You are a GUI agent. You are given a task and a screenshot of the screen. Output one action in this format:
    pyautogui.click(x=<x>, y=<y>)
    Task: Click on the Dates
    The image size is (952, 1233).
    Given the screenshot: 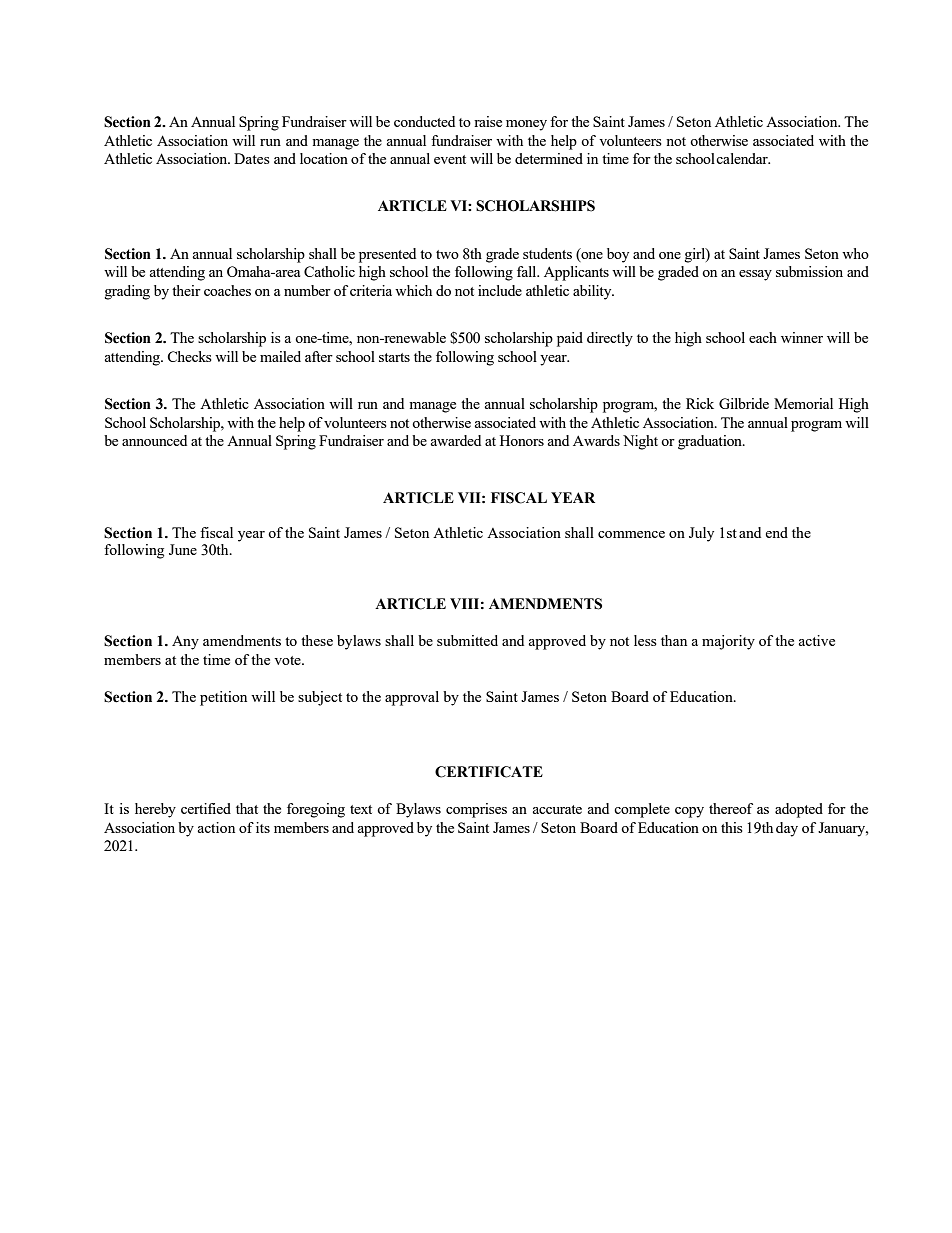 What is the action you would take?
    pyautogui.click(x=252, y=158)
